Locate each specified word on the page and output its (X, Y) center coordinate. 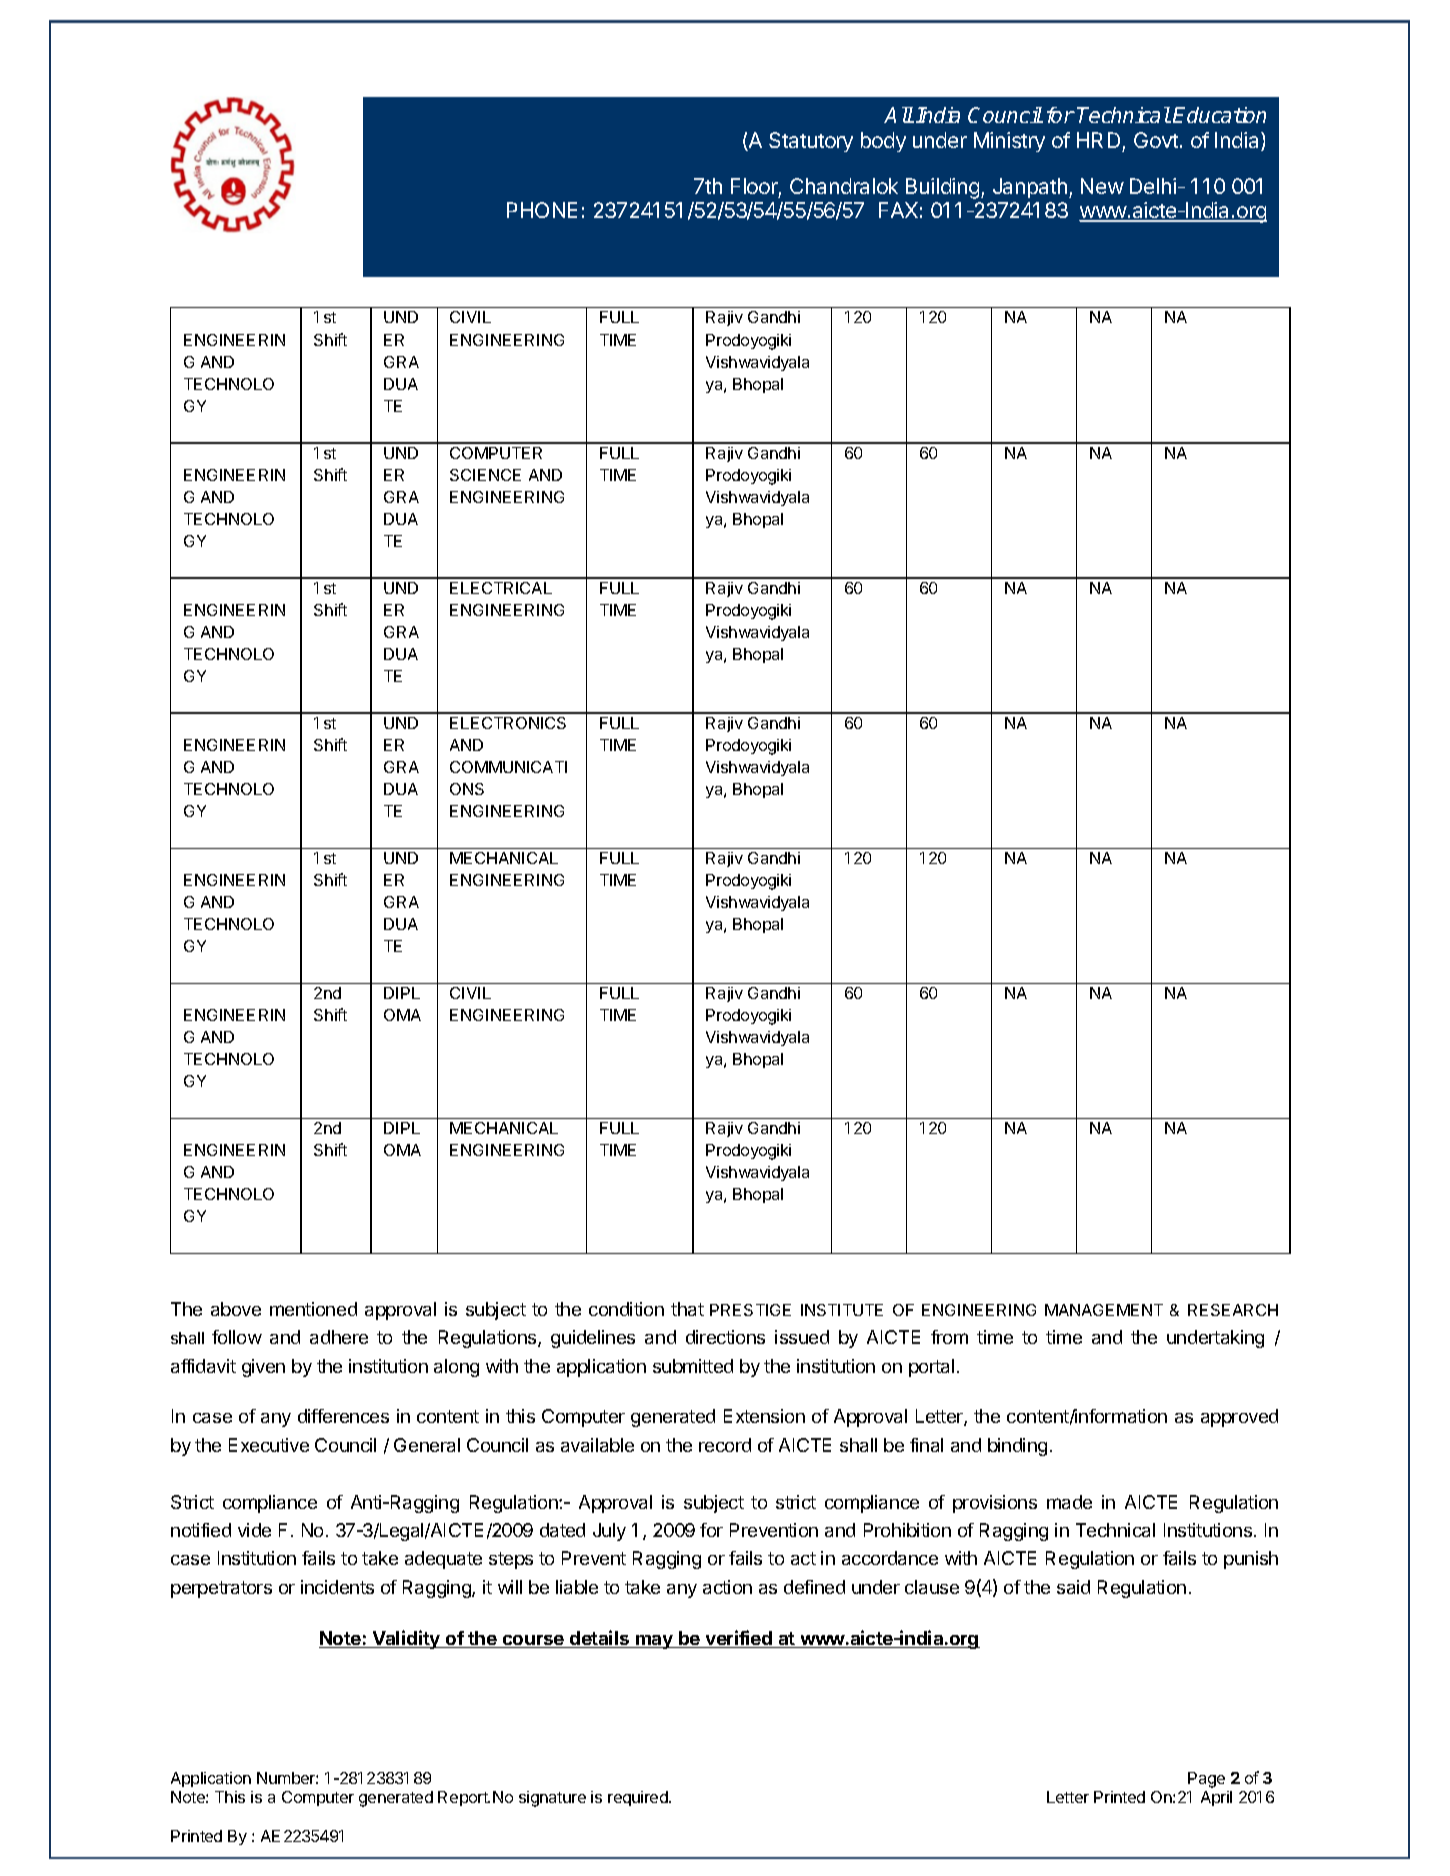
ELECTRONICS (508, 723)
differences (343, 1416)
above (236, 1309)
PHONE (542, 210)
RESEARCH (1233, 1310)
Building (944, 188)
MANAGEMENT (1104, 1310)
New (1102, 186)
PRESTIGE (750, 1310)
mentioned (313, 1309)
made (1069, 1502)
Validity (406, 1639)
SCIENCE (485, 475)
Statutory (811, 142)
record (725, 1445)
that (687, 1309)
